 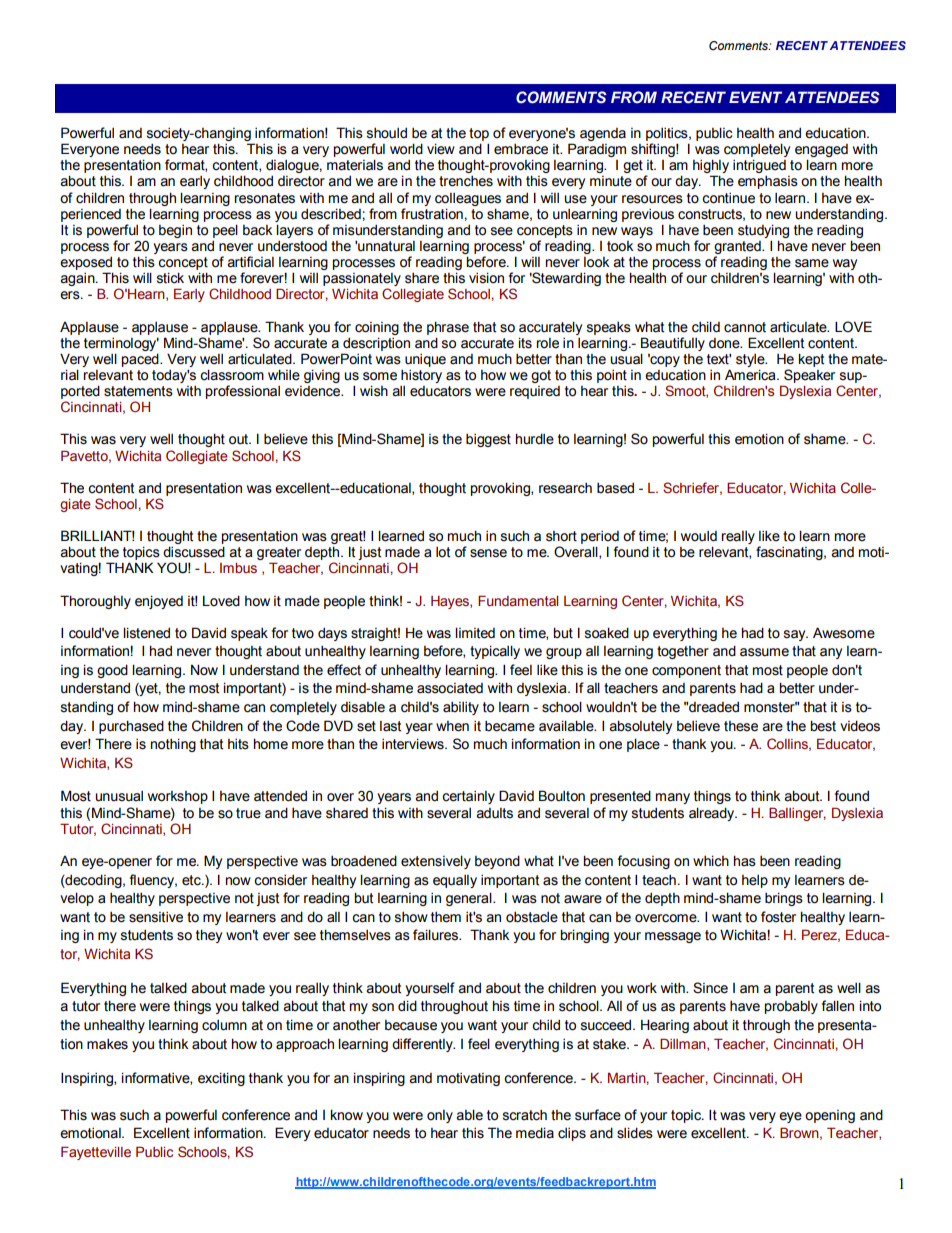 What do you see at coordinates (764, 652) in the image?
I see `assume` at bounding box center [764, 652].
